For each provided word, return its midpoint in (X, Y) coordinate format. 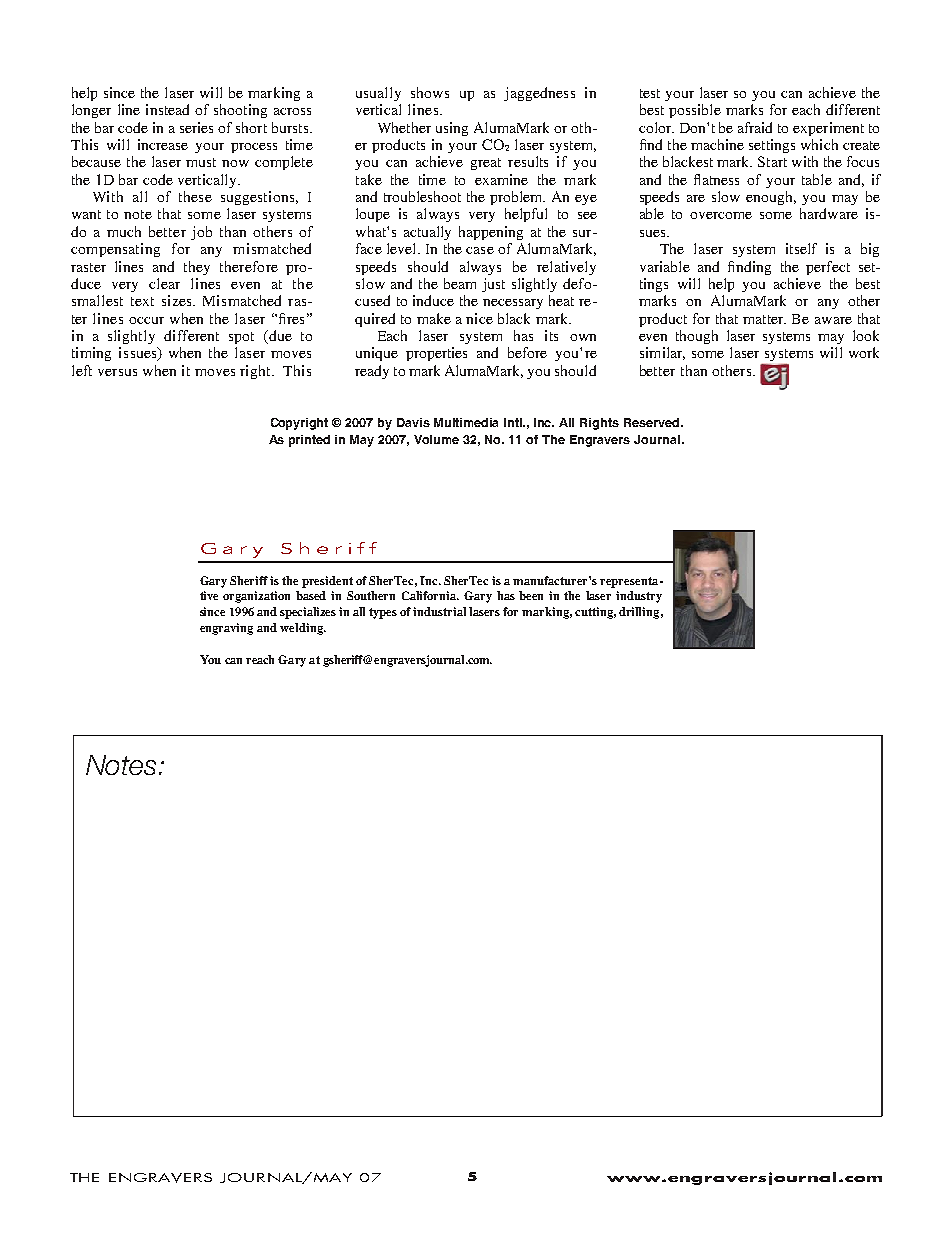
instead (167, 109)
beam (460, 283)
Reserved (651, 422)
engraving (226, 629)
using (452, 129)
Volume (436, 439)
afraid (755, 127)
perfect (828, 268)
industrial (439, 611)
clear (164, 283)
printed (309, 441)
